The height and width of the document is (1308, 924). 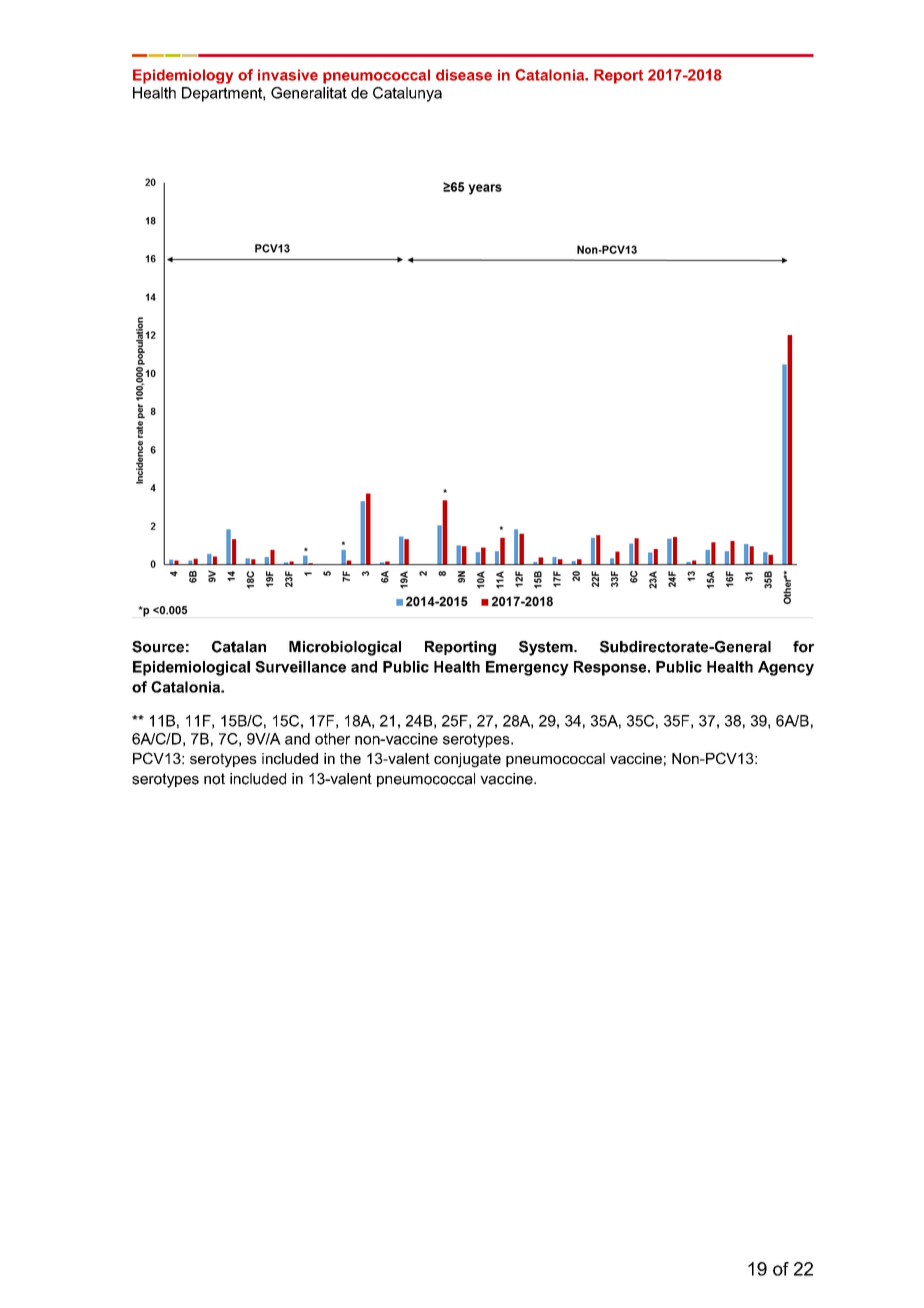 I want to click on conjugate, so click(x=467, y=760).
